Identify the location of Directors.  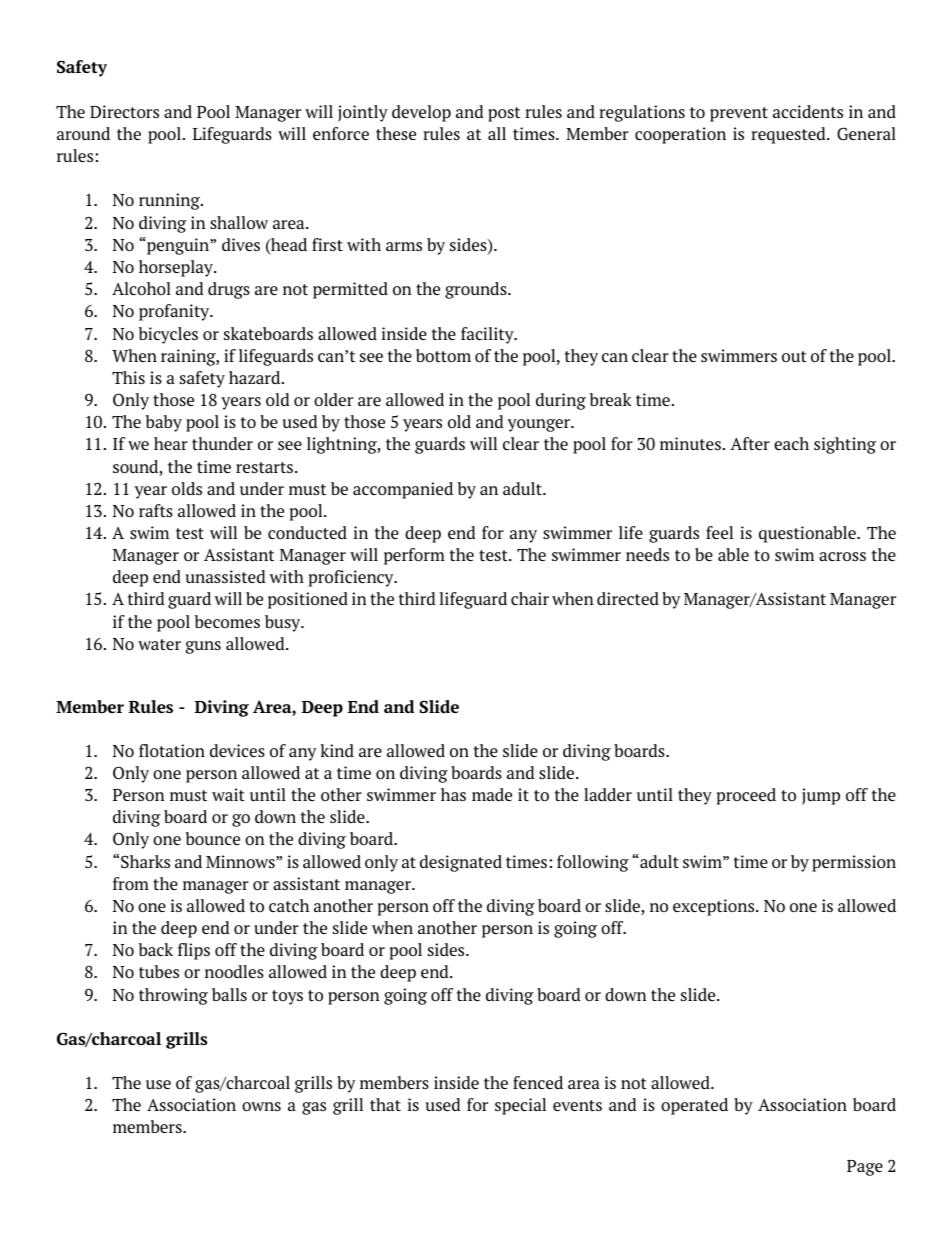
(124, 111).
